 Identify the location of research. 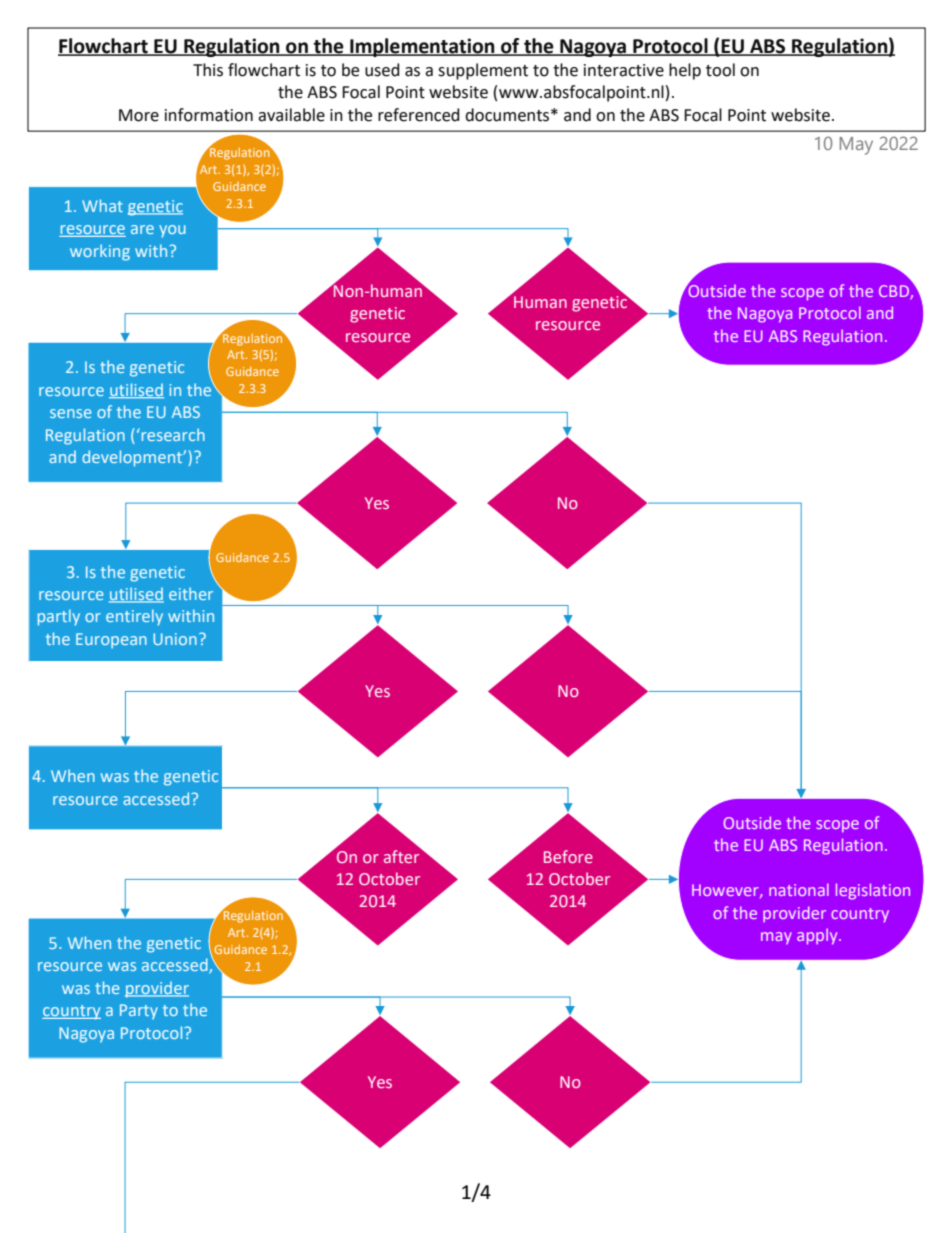
(172, 434).
